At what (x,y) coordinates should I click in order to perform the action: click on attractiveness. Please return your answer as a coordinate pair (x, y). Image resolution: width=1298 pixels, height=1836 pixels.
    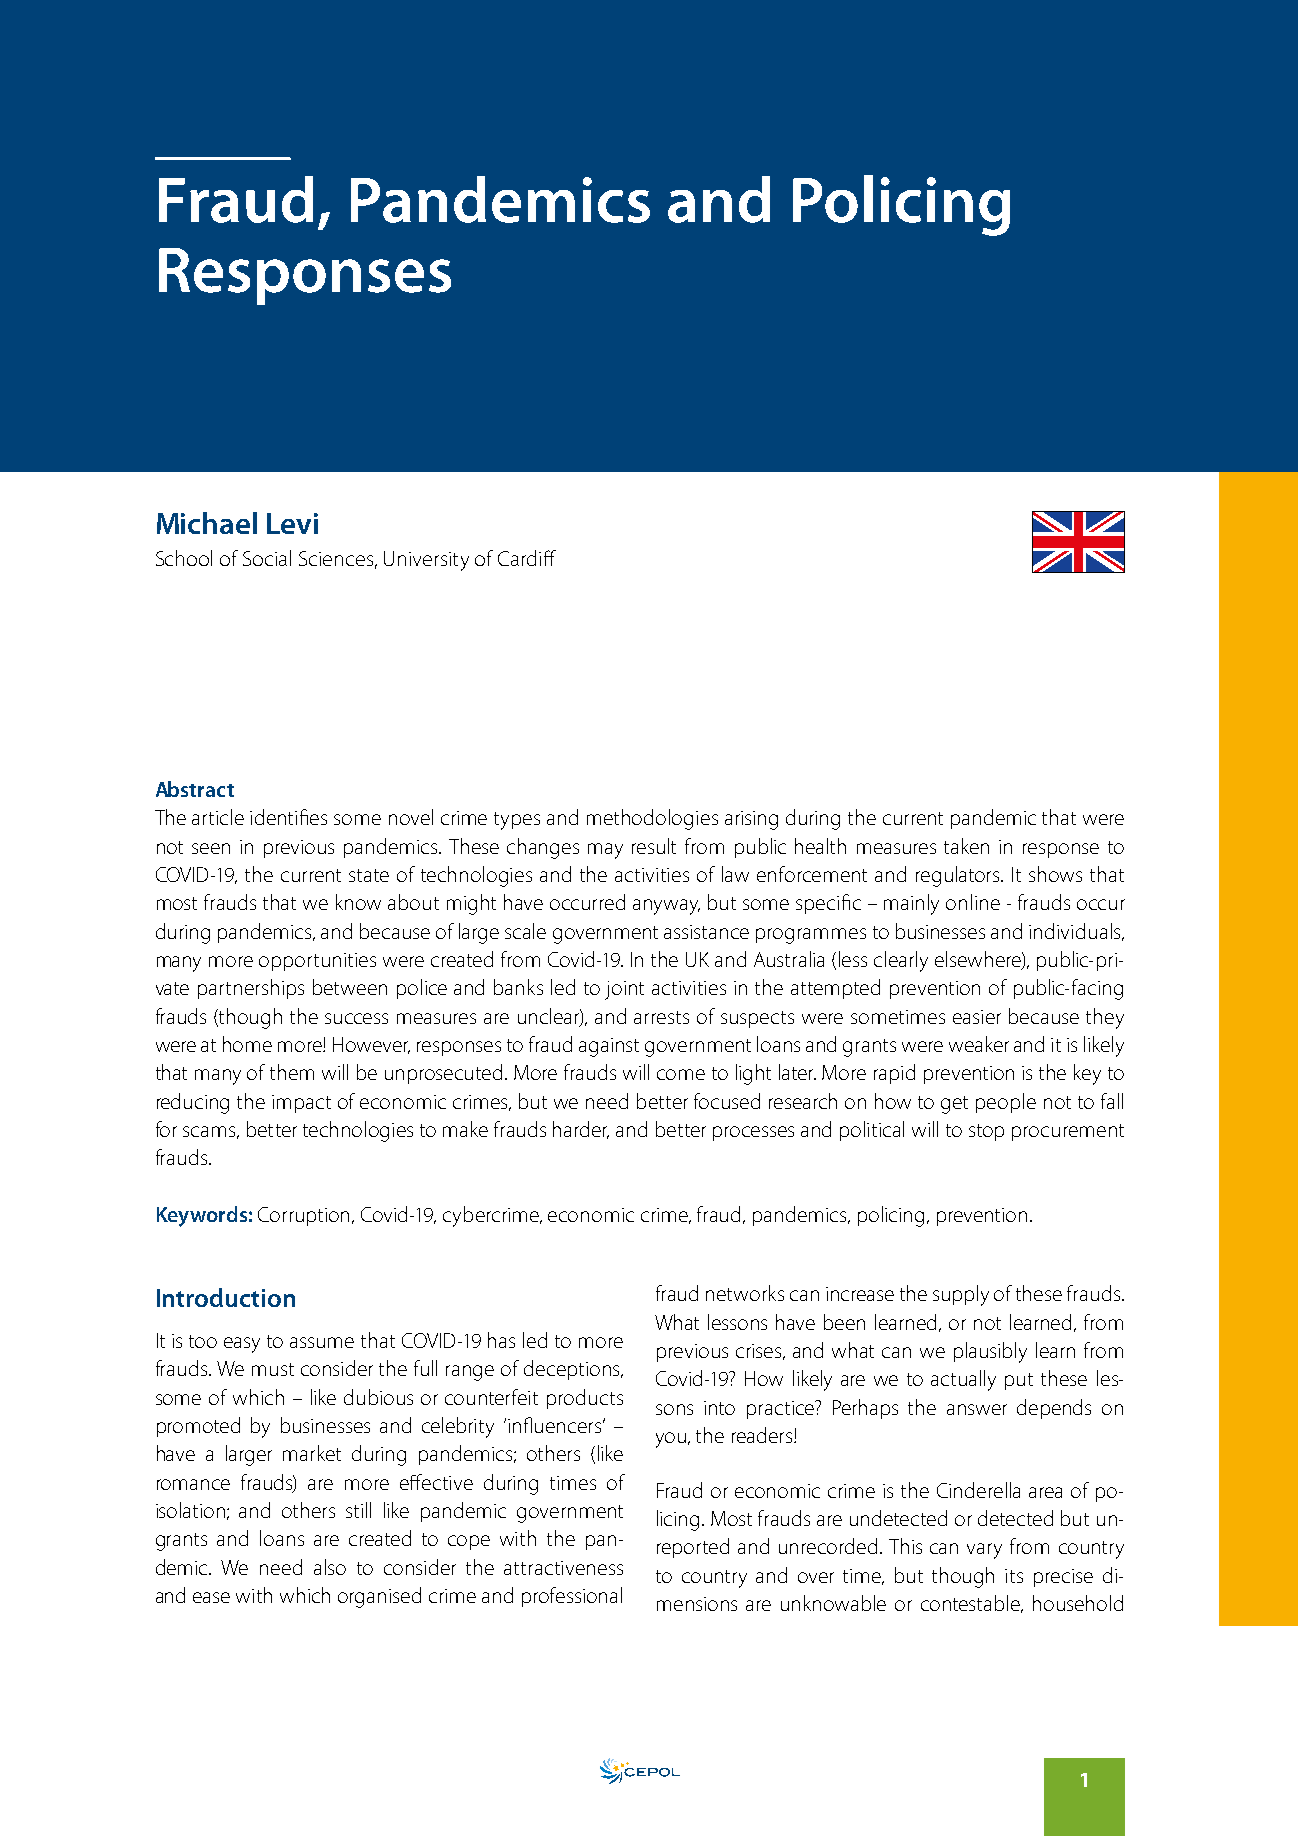
    Looking at the image, I should click on (563, 1568).
